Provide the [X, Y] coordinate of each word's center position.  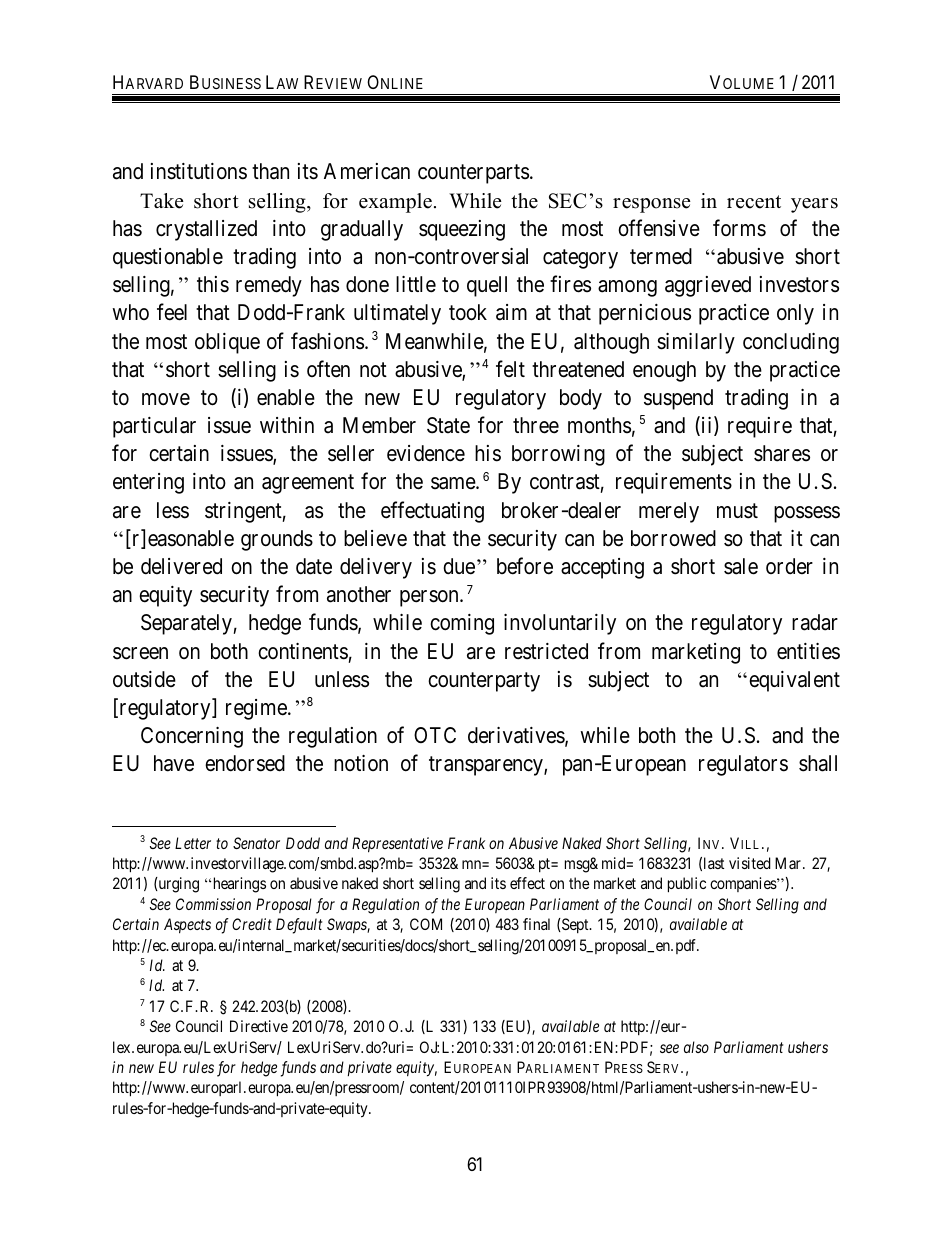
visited [750, 863]
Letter [193, 843]
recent [754, 202]
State [448, 425]
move [166, 399]
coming [462, 624]
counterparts [473, 174]
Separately [187, 624]
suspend [678, 399]
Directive [259, 1026]
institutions [199, 171]
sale [741, 566]
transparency [487, 766]
